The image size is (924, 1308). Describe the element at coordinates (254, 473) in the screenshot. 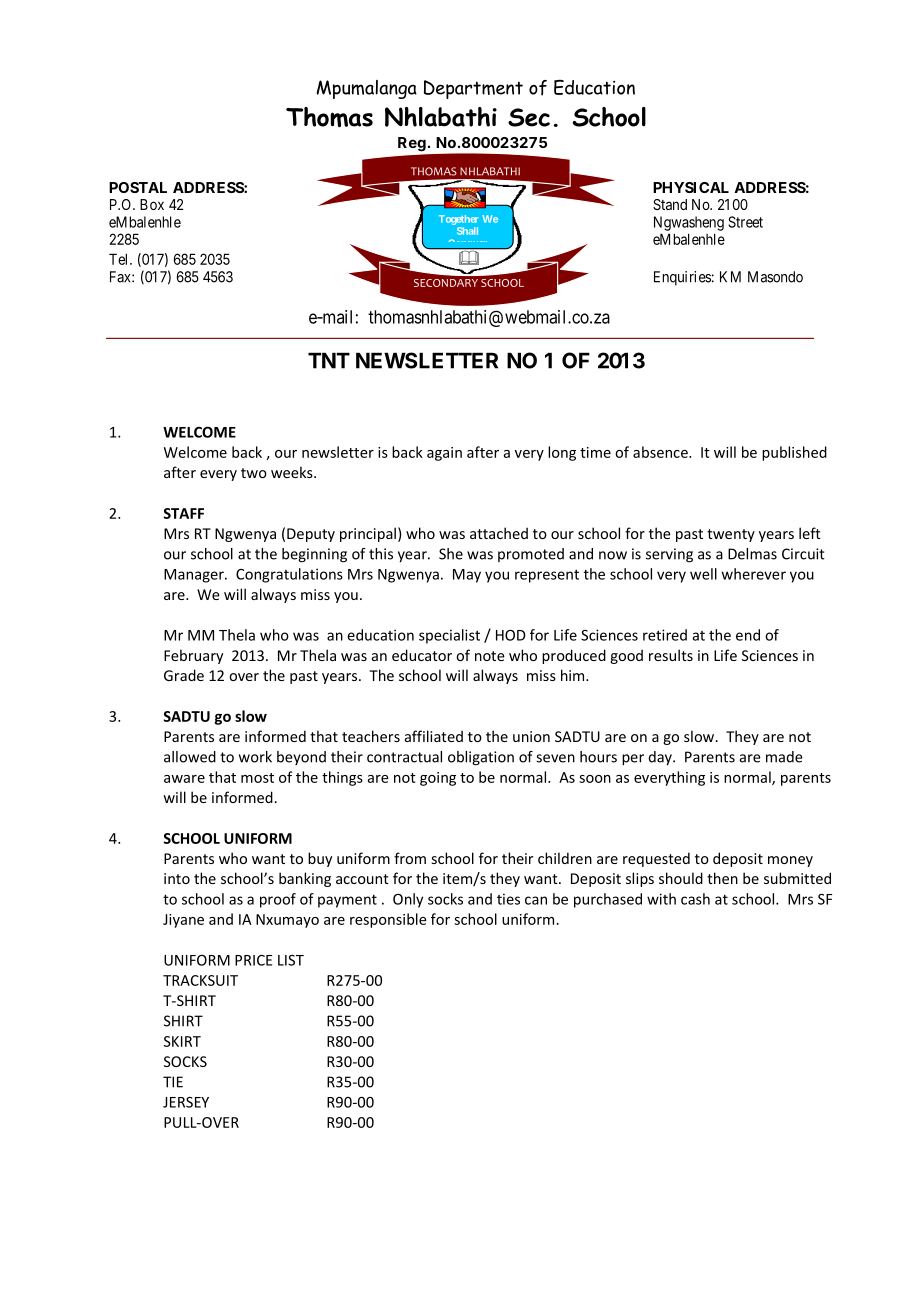

I see `two` at that location.
